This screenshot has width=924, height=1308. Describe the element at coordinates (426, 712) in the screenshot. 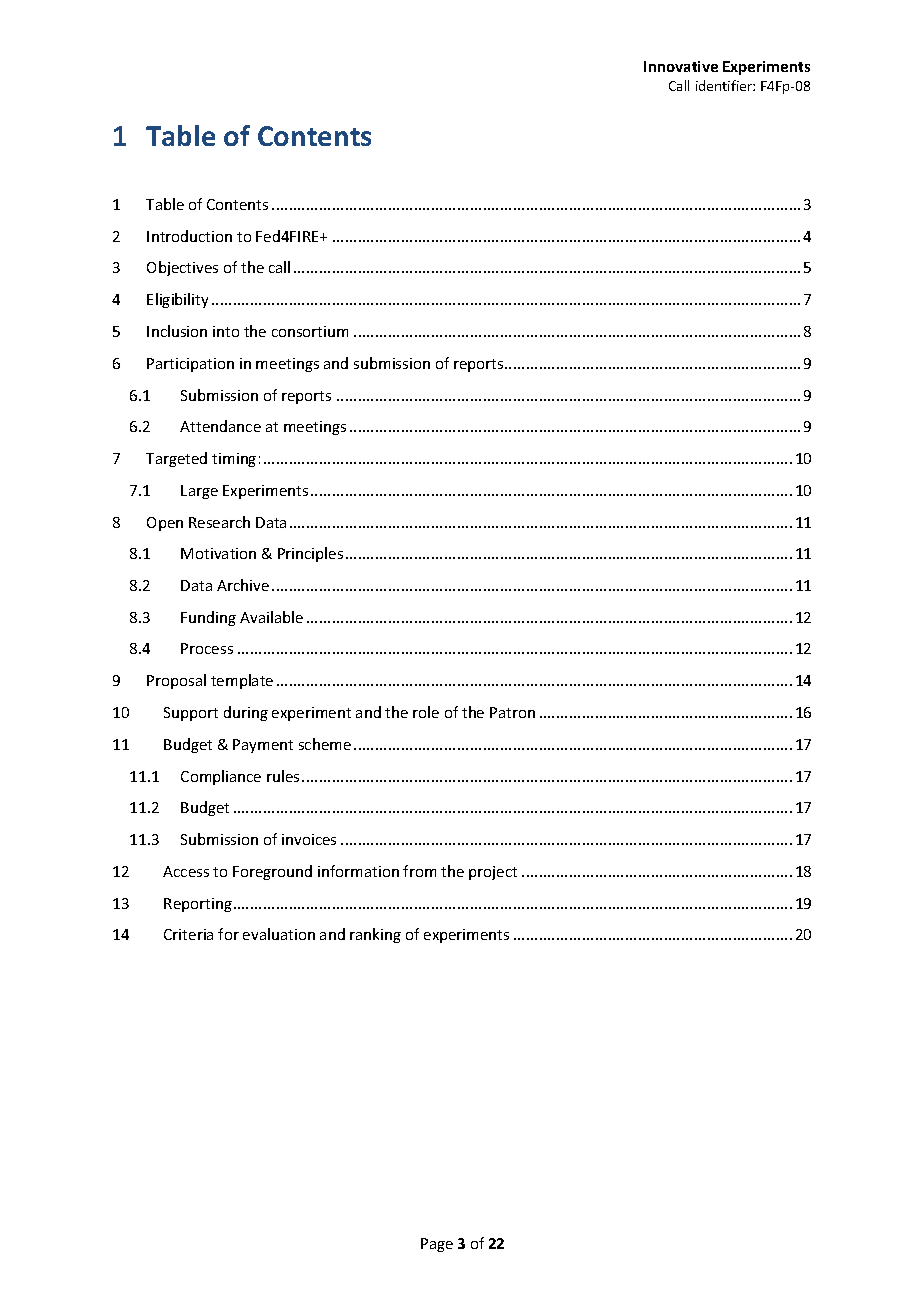

I see `role` at that location.
